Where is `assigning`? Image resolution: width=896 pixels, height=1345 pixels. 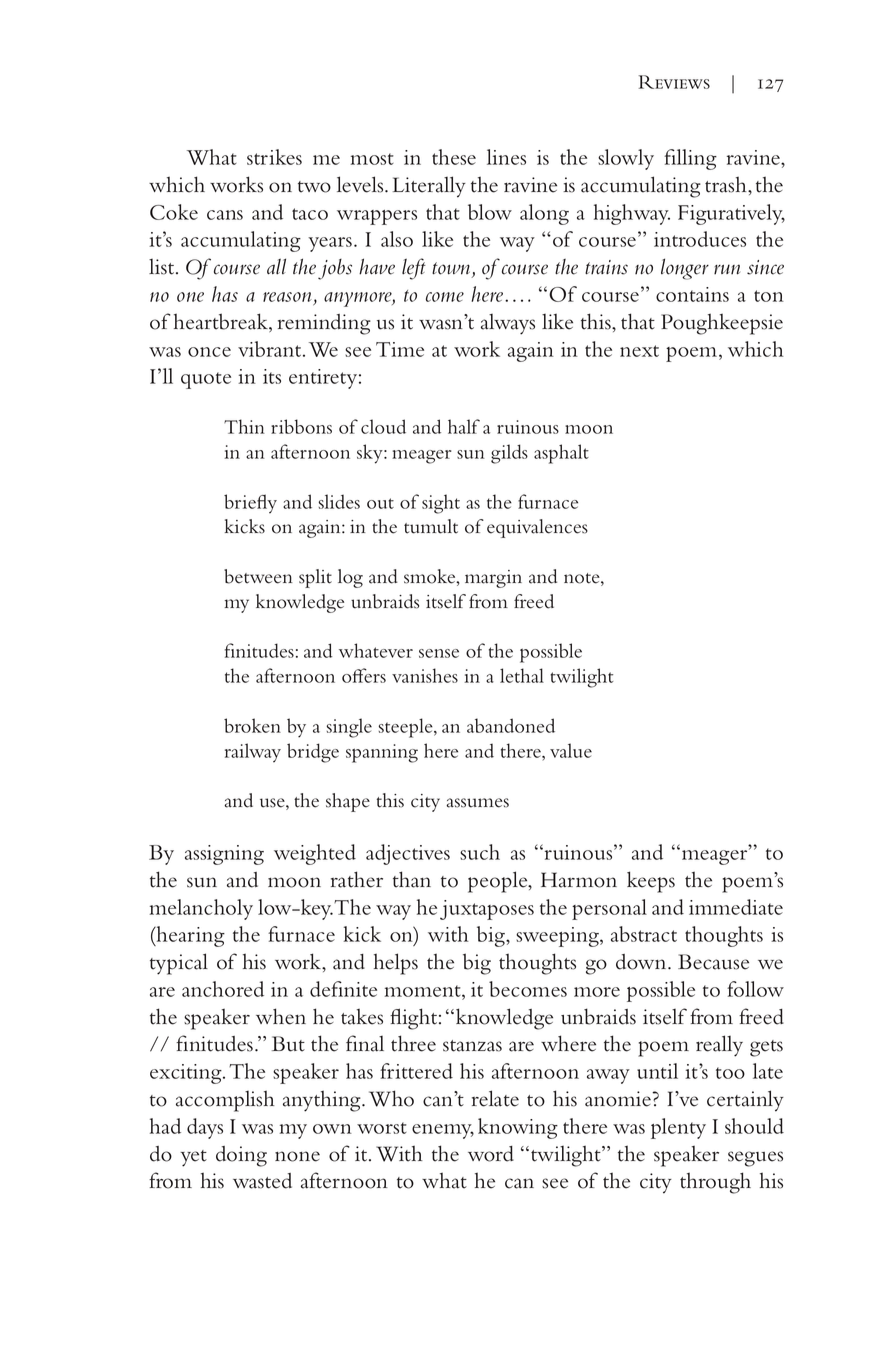 assigning is located at coordinates (224, 855).
